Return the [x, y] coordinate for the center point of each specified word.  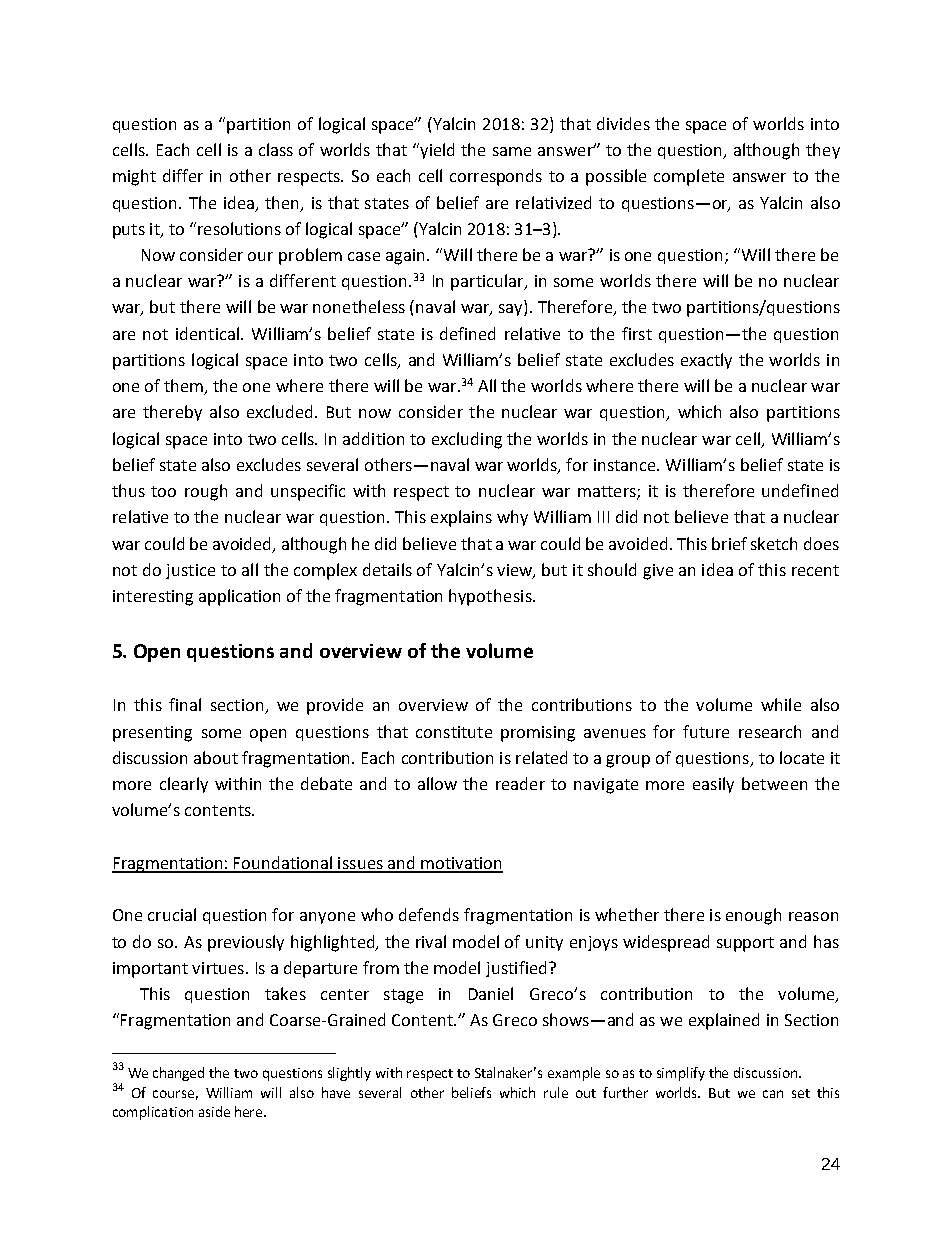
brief [729, 543]
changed [178, 1074]
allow [437, 783]
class [276, 149]
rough [206, 492]
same [512, 151]
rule [556, 1092]
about [216, 757]
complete [689, 177]
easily [713, 785]
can [773, 1094]
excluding [467, 440]
